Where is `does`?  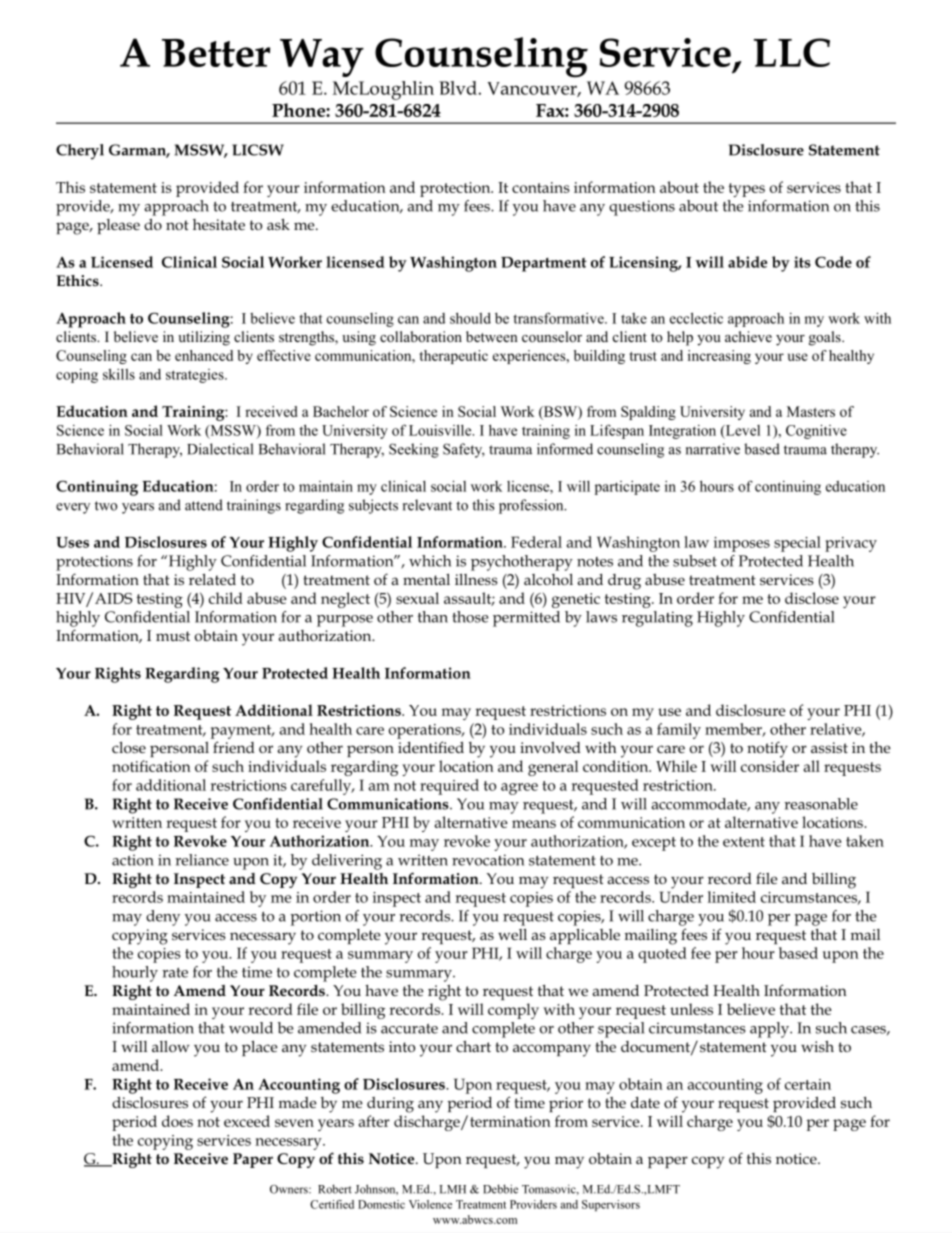
does is located at coordinates (177, 1121).
